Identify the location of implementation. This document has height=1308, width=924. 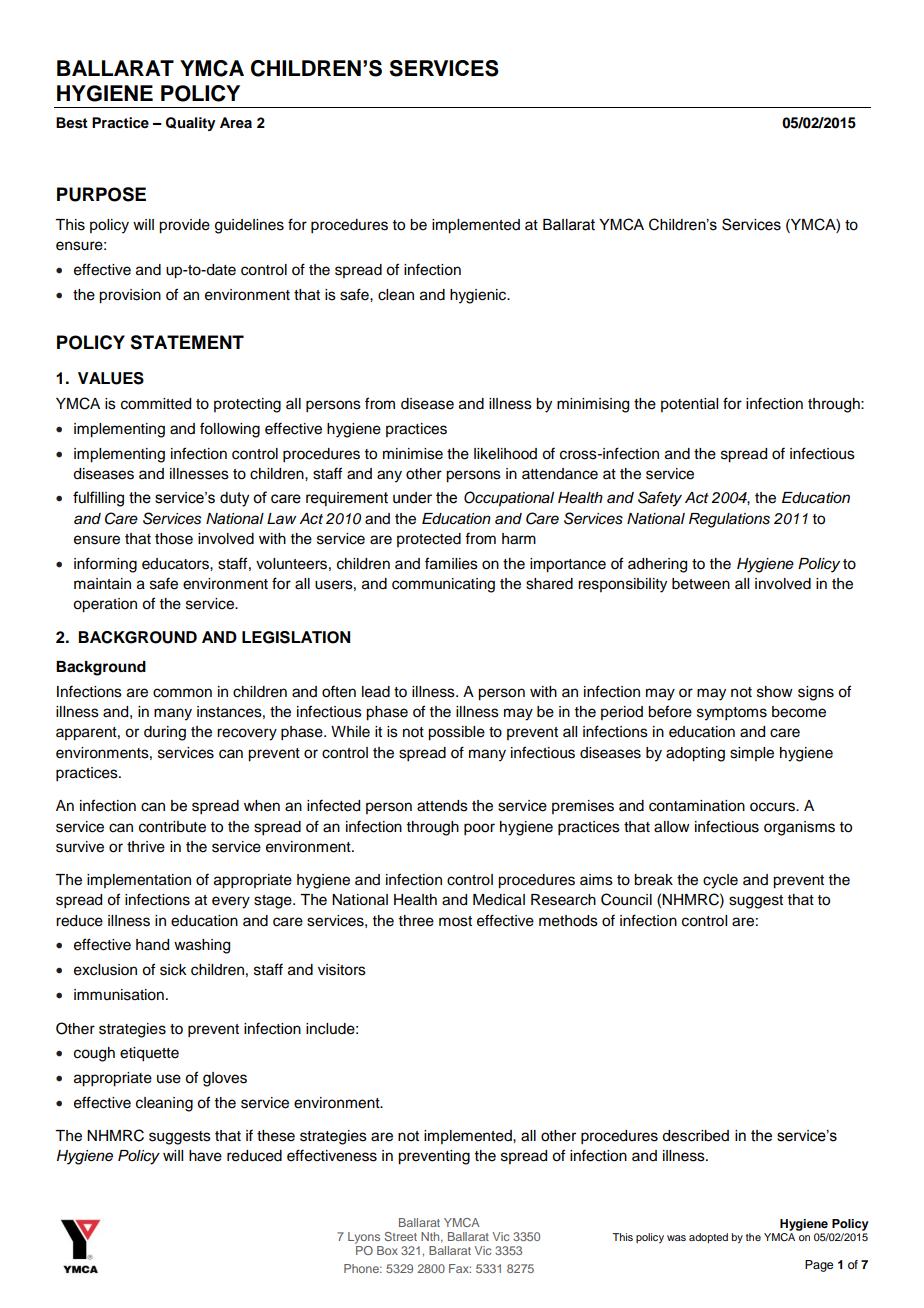
(139, 881).
